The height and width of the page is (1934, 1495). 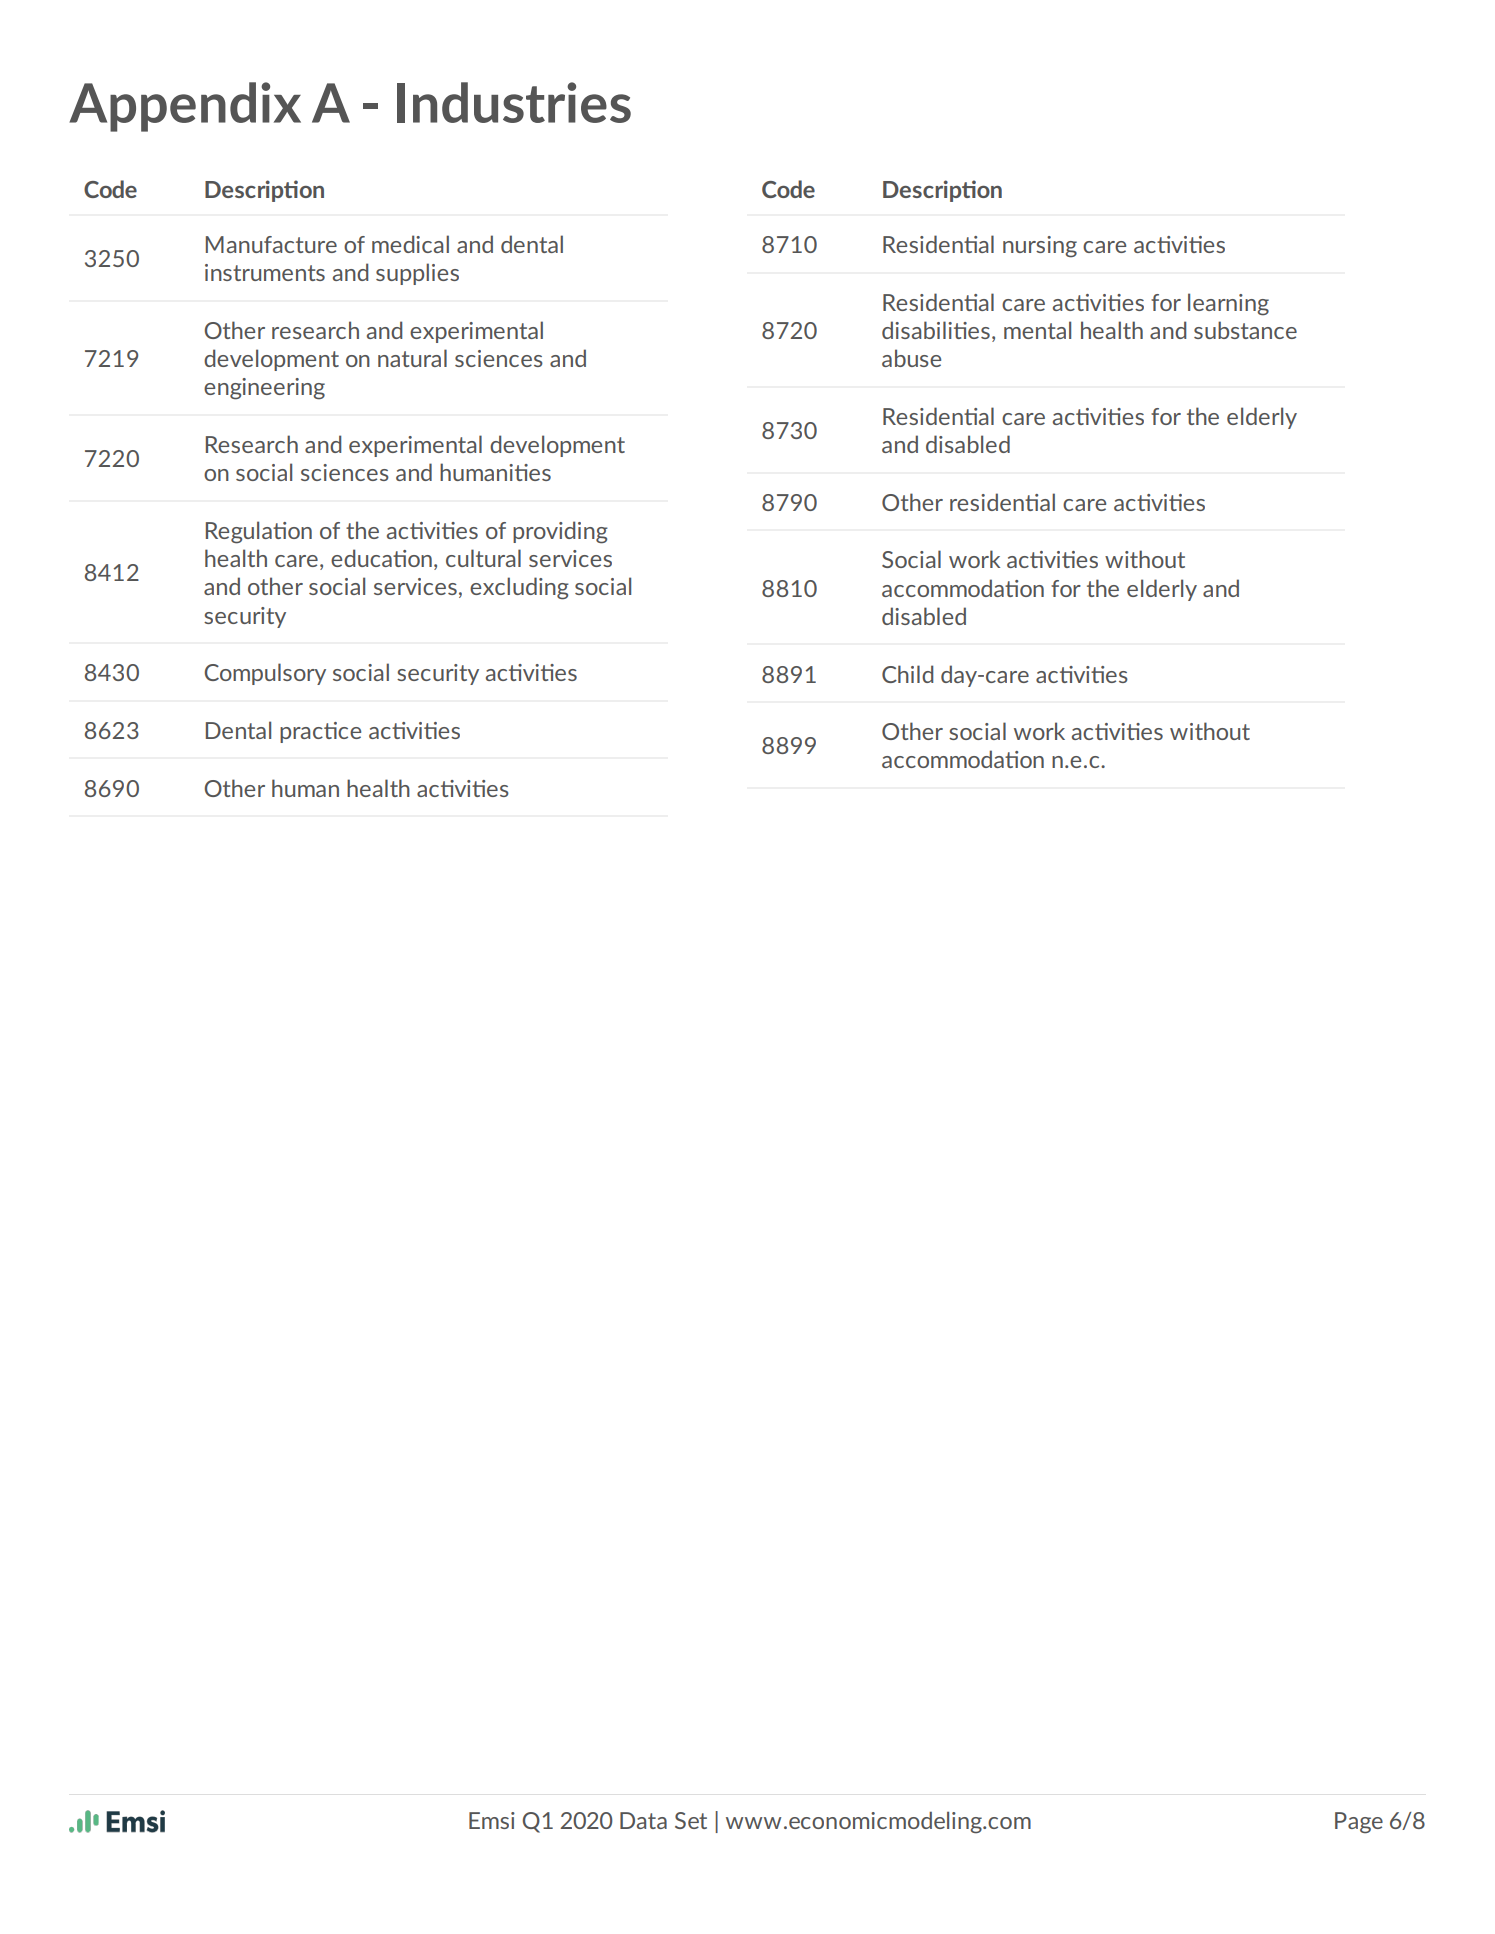 I want to click on Emsi, so click(x=492, y=1820).
